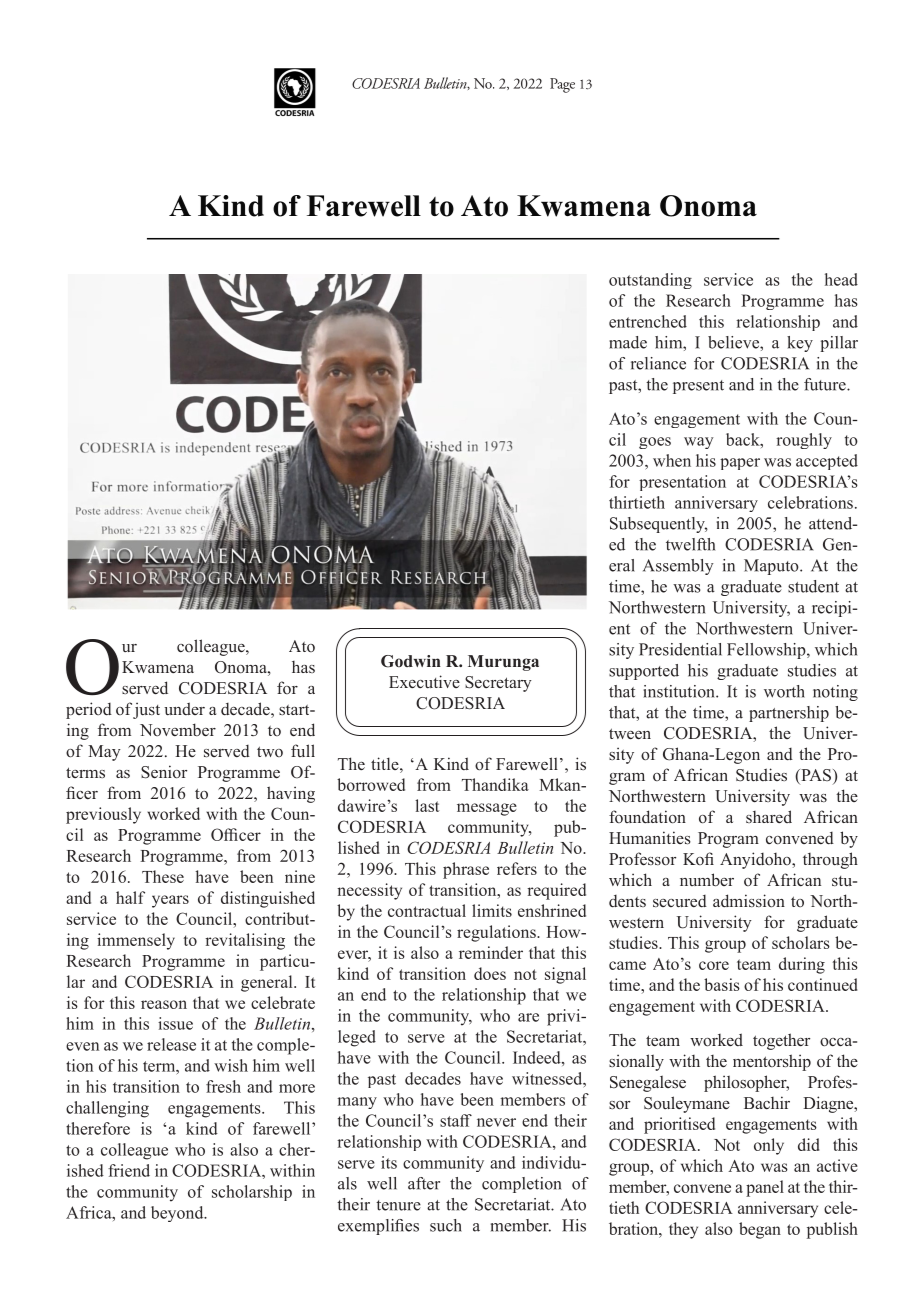 Image resolution: width=924 pixels, height=1308 pixels. I want to click on beyond, so click(178, 1214).
